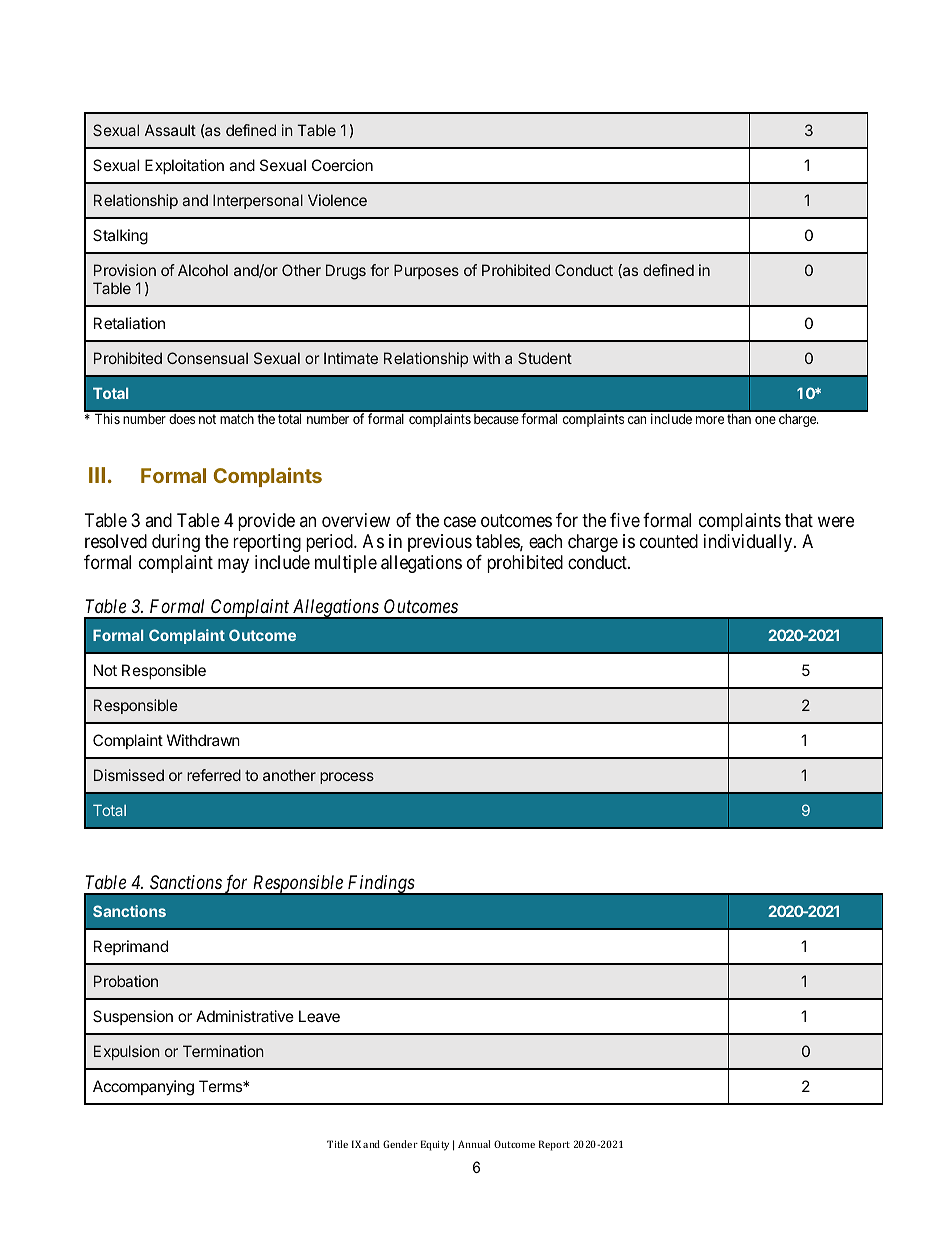 This screenshot has width=952, height=1233. Describe the element at coordinates (799, 520) in the screenshot. I see `that` at that location.
